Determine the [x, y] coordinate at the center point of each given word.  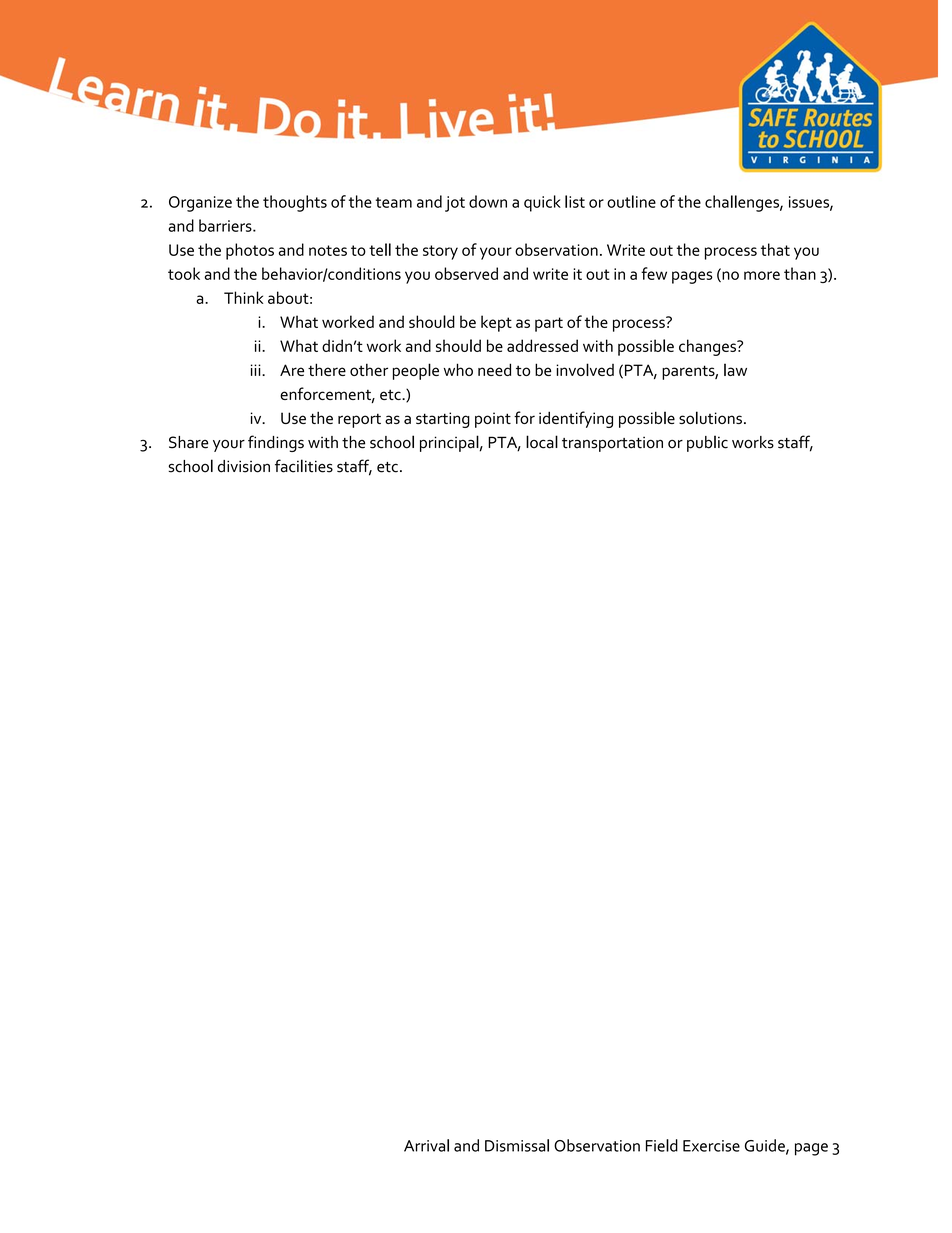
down [488, 201]
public [707, 443]
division [244, 466]
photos [250, 251]
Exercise [711, 1146]
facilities [304, 466]
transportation [612, 444]
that [775, 249]
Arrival [426, 1145]
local [542, 442]
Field [662, 1145]
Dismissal [517, 1145]
